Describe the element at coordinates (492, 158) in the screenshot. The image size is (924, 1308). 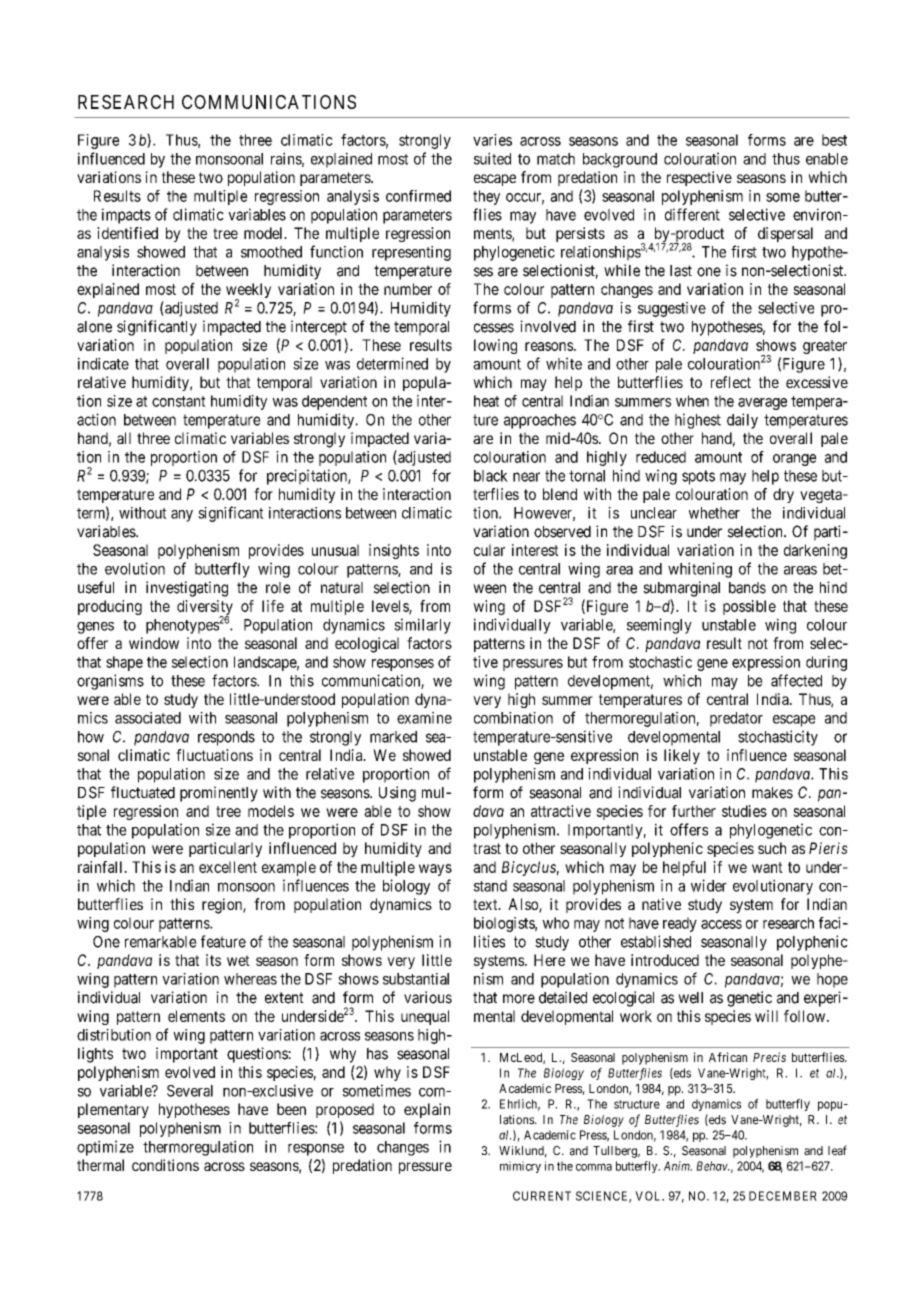
I see `suited` at that location.
